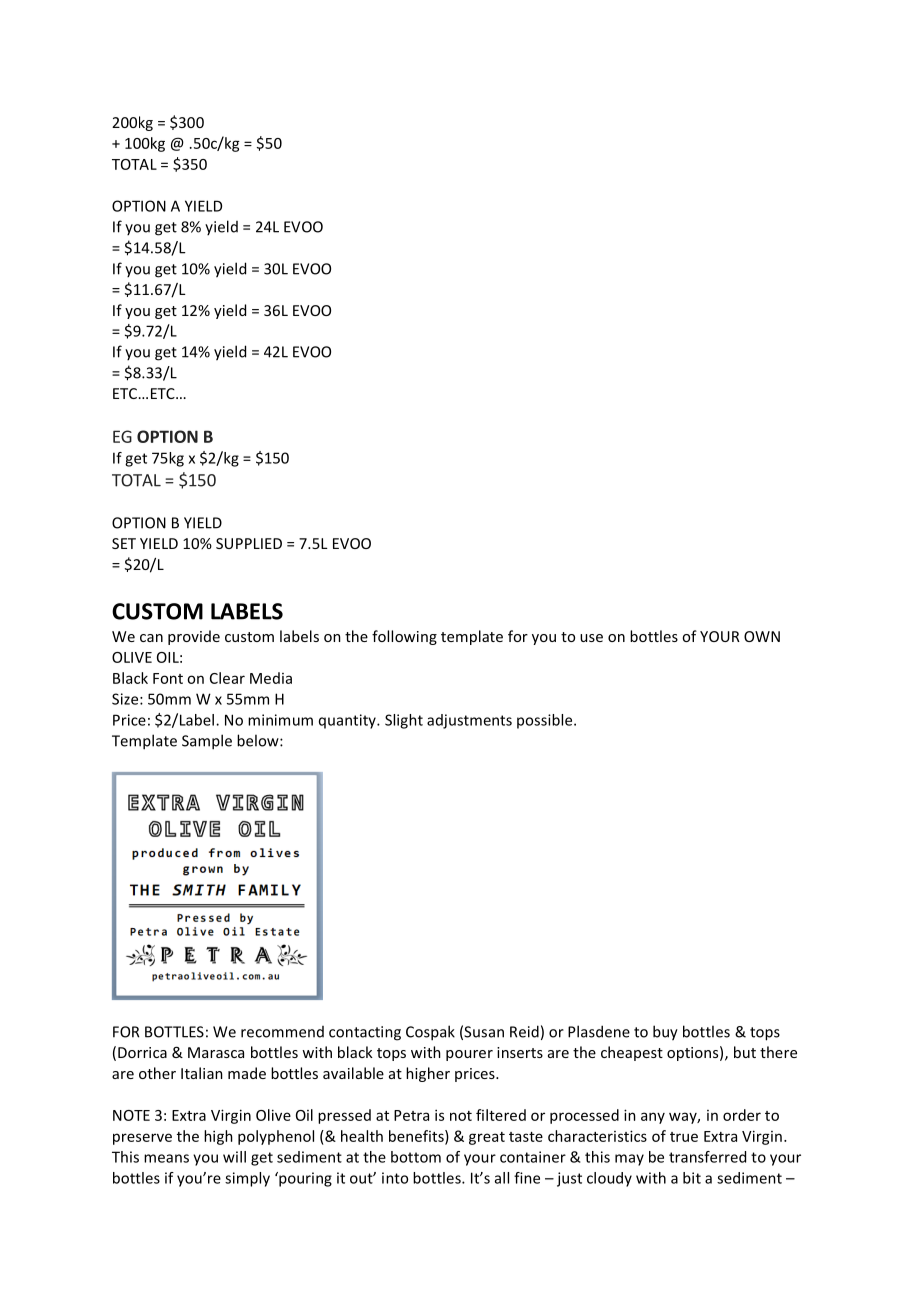 This image has width=924, height=1308. What do you see at coordinates (282, 1032) in the image?
I see `recommend` at bounding box center [282, 1032].
